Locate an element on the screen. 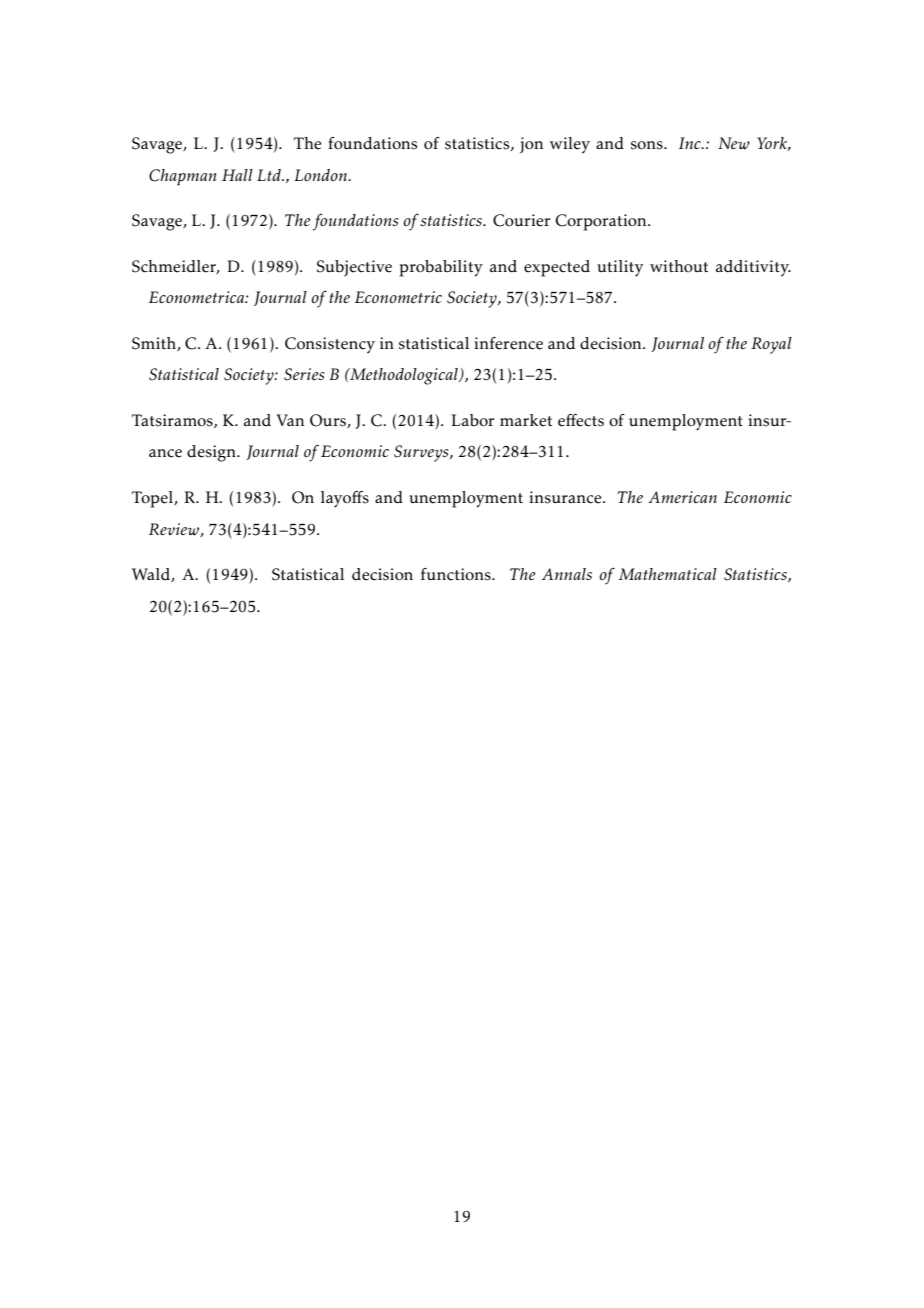 The width and height of the screenshot is (924, 1308). Labor is located at coordinates (472, 420).
